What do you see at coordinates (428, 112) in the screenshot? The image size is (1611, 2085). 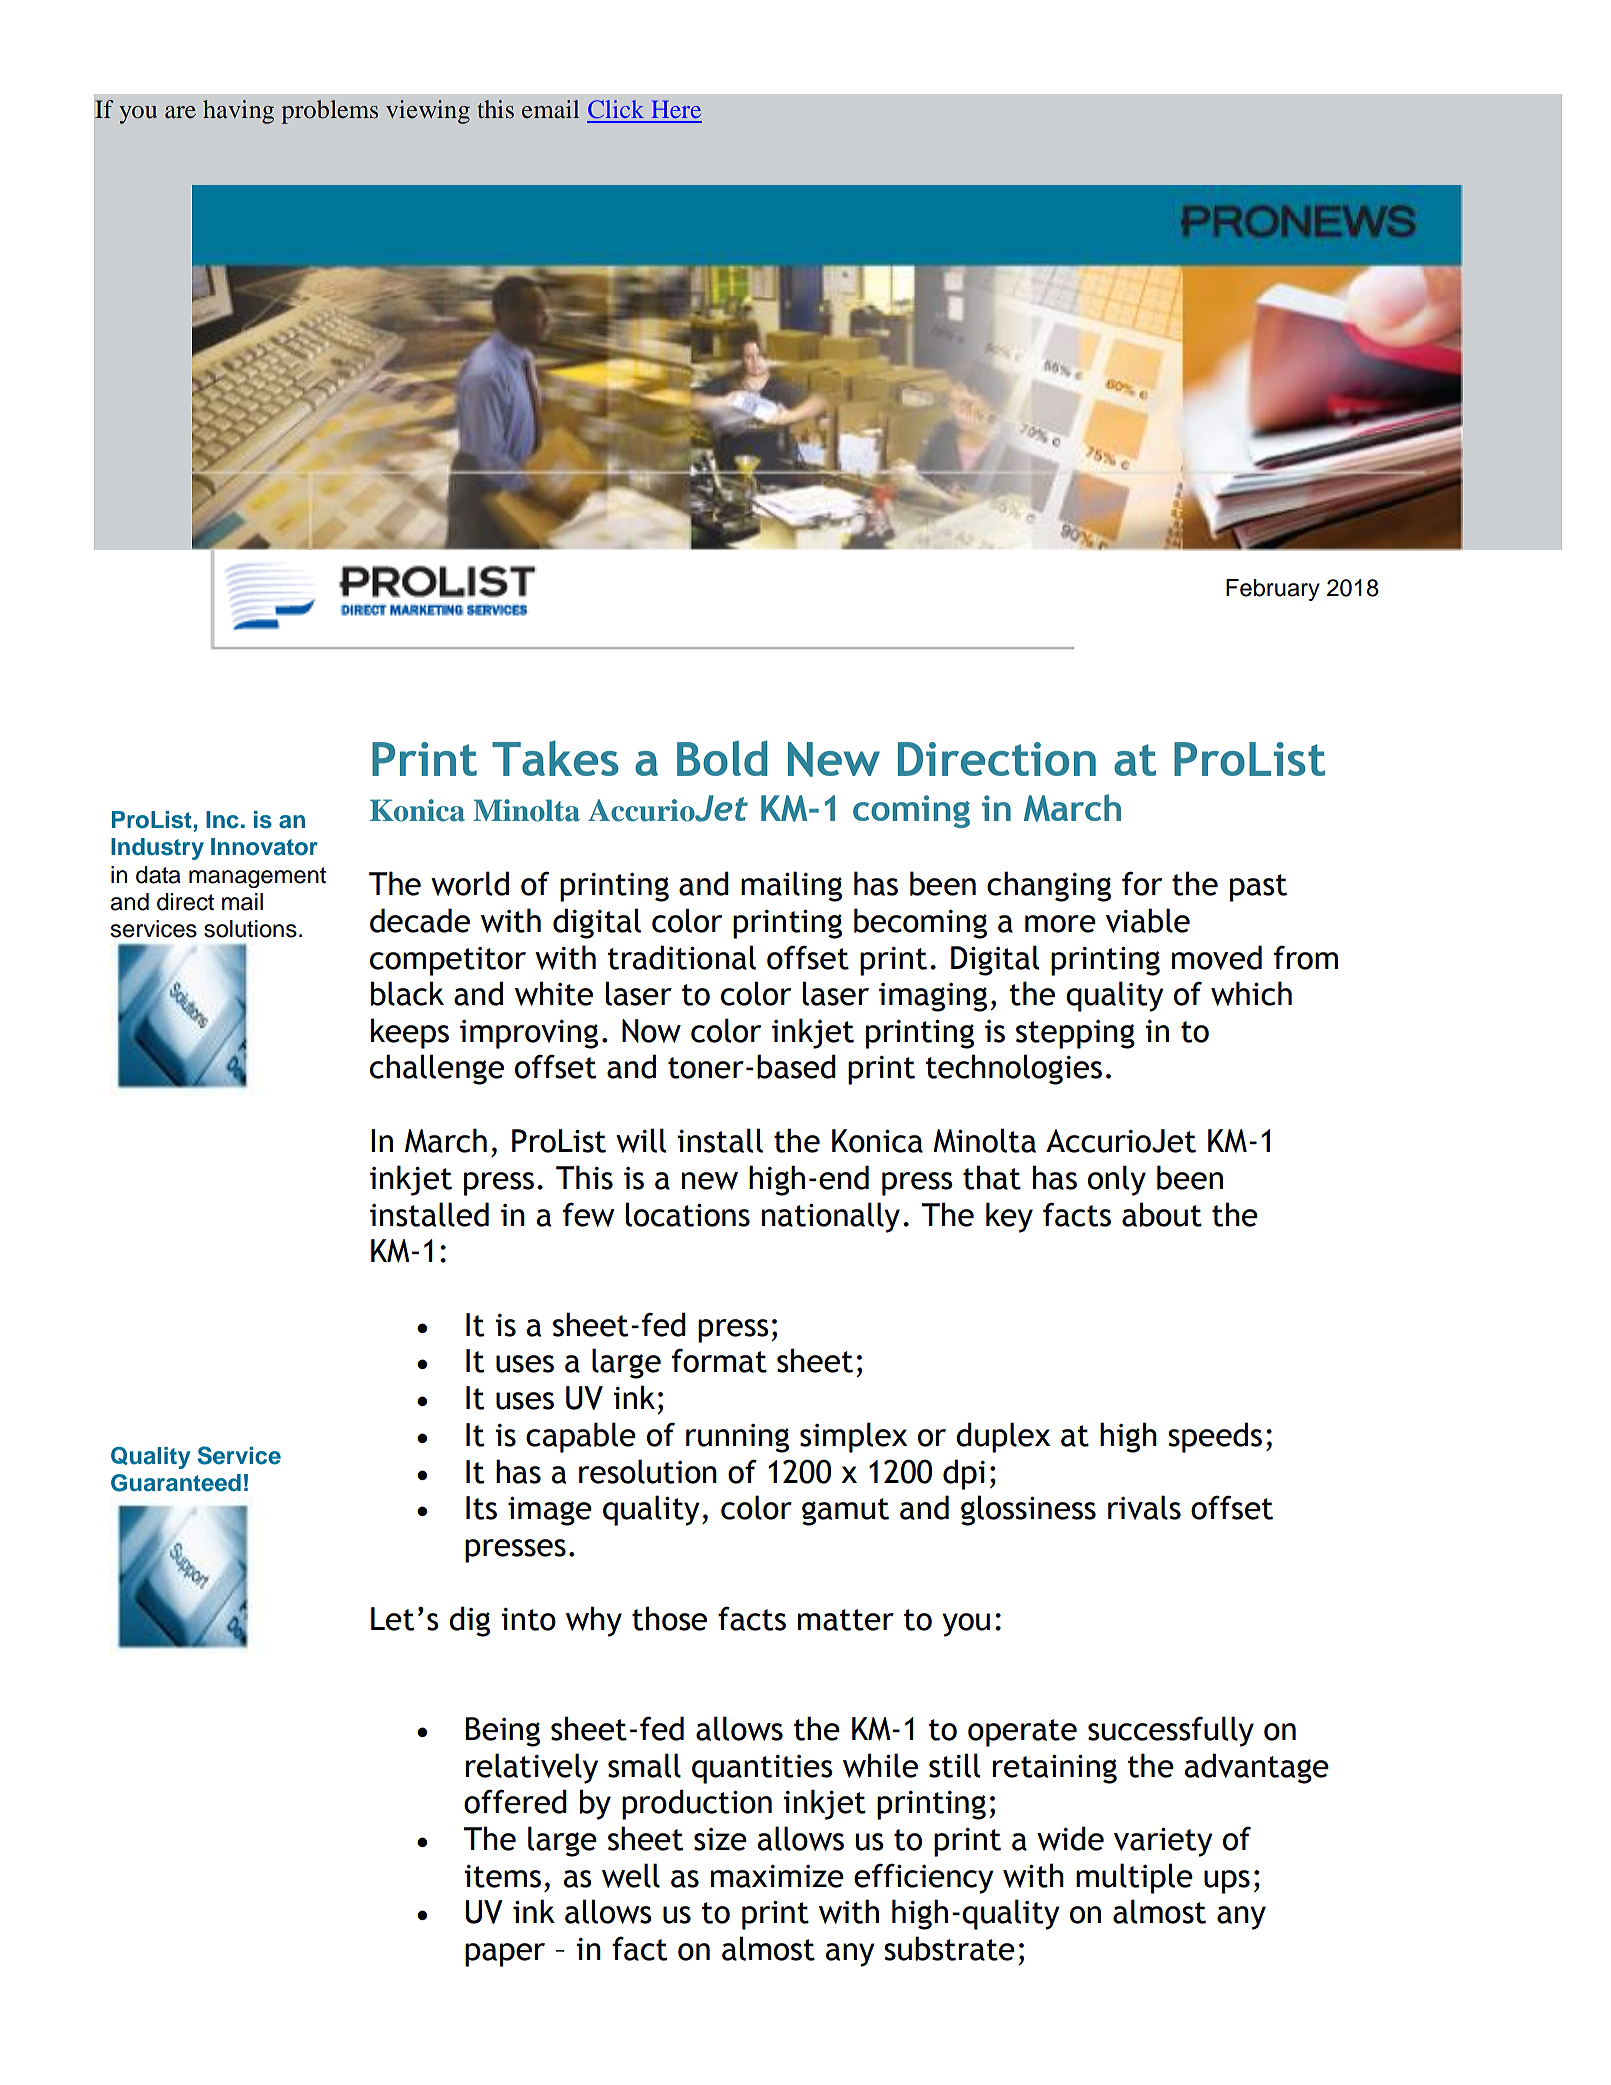 I see `viewing` at bounding box center [428, 112].
